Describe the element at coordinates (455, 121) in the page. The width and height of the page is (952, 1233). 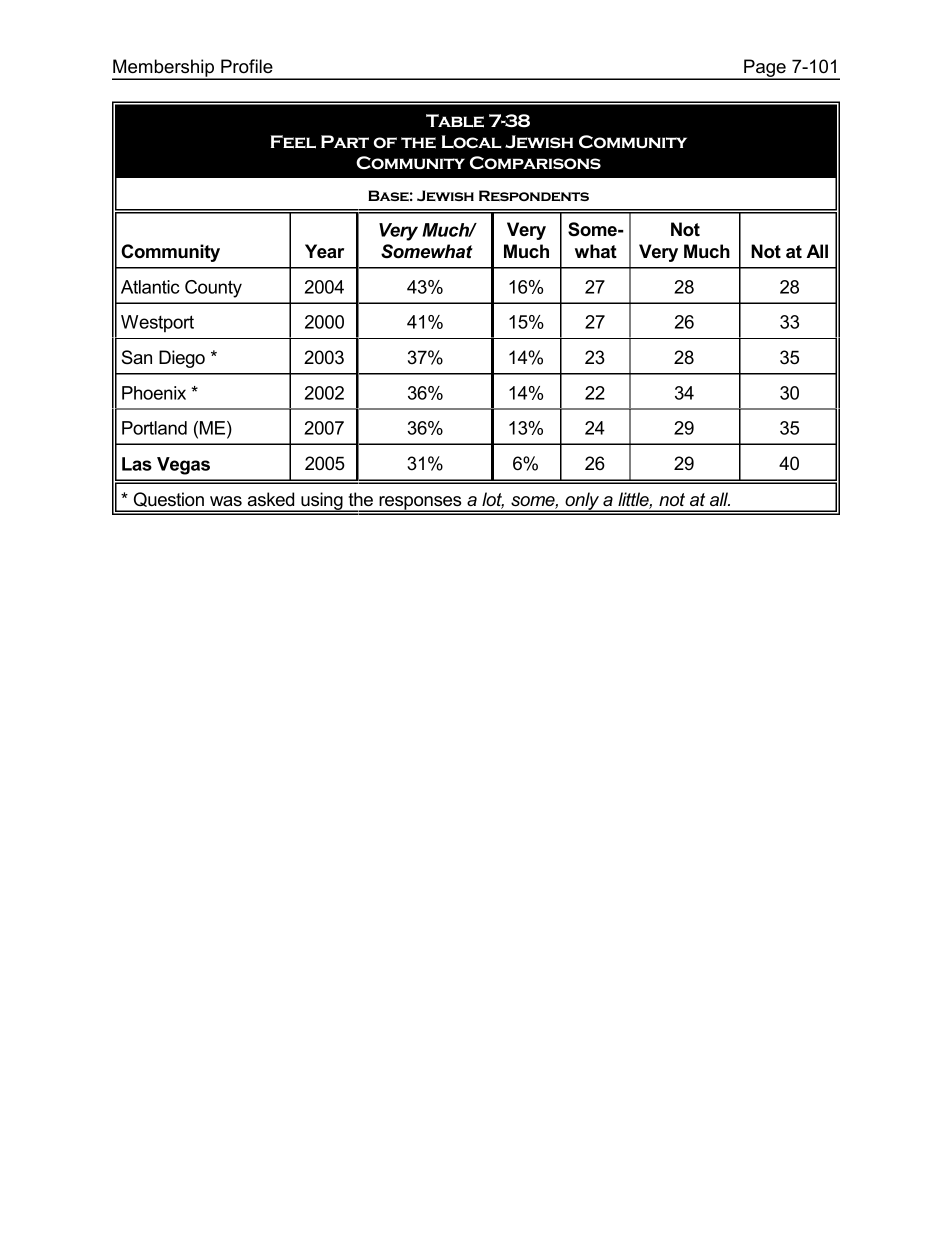
I see `Table` at that location.
